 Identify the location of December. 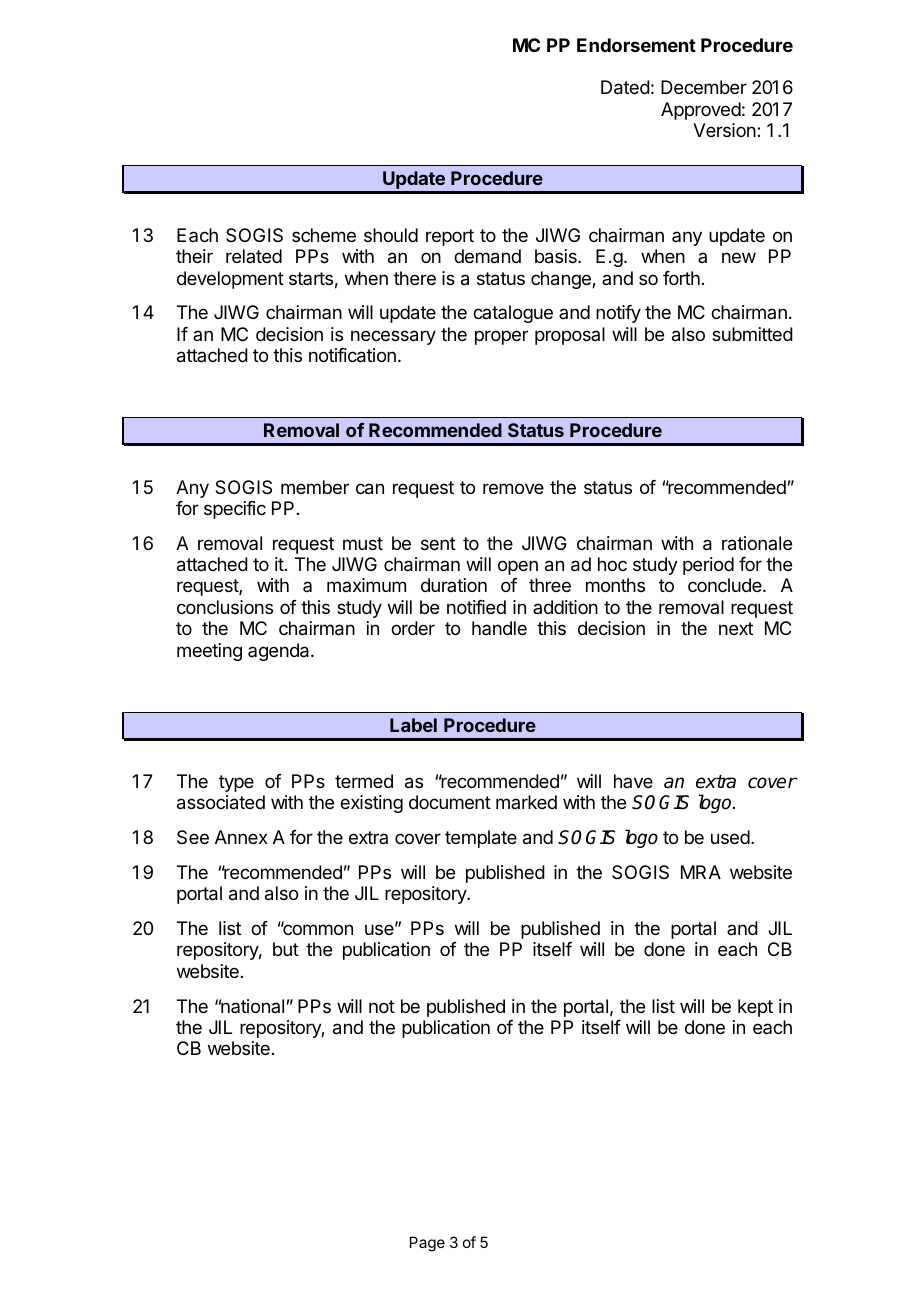
(704, 87).
